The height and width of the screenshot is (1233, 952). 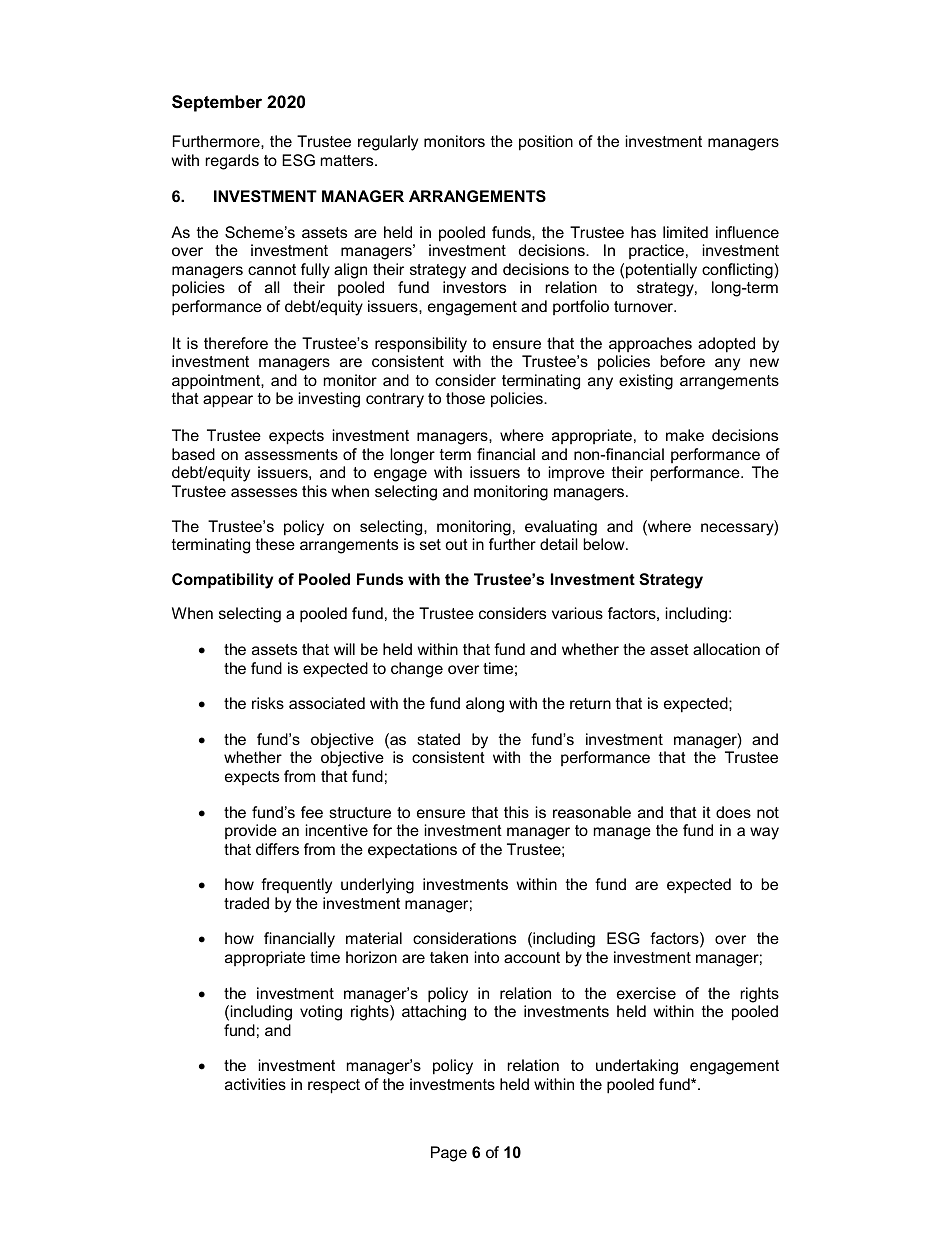 I want to click on undertaking, so click(x=637, y=1067).
